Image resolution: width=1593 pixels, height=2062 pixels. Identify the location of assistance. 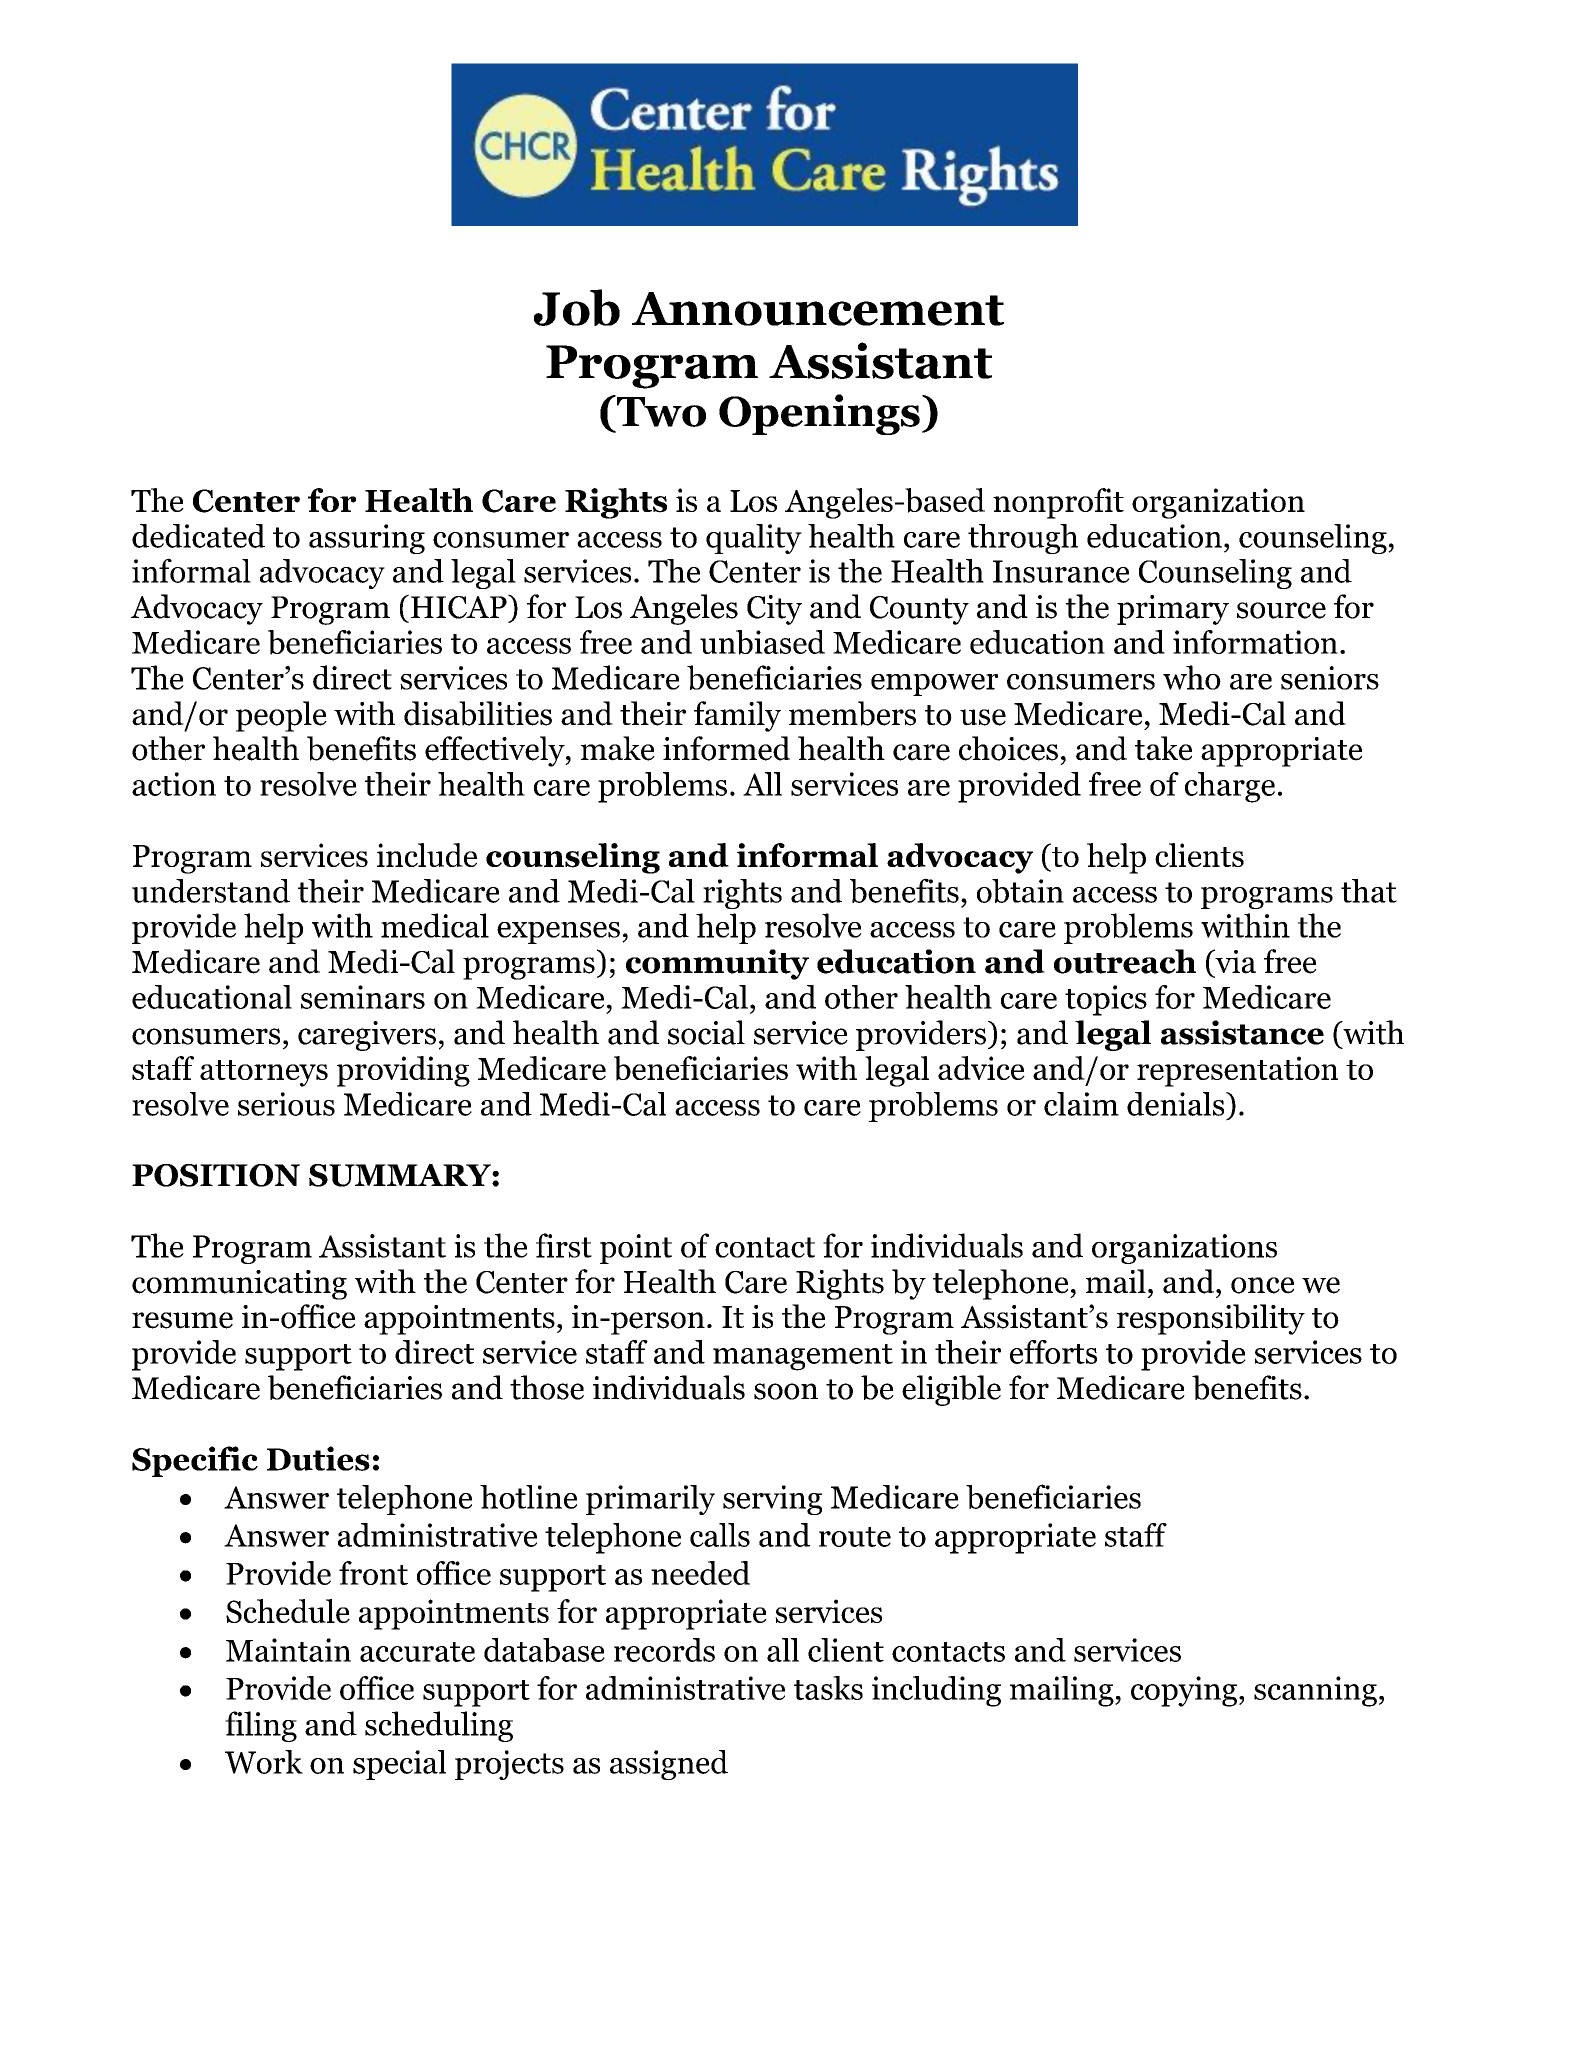
(1242, 1032).
